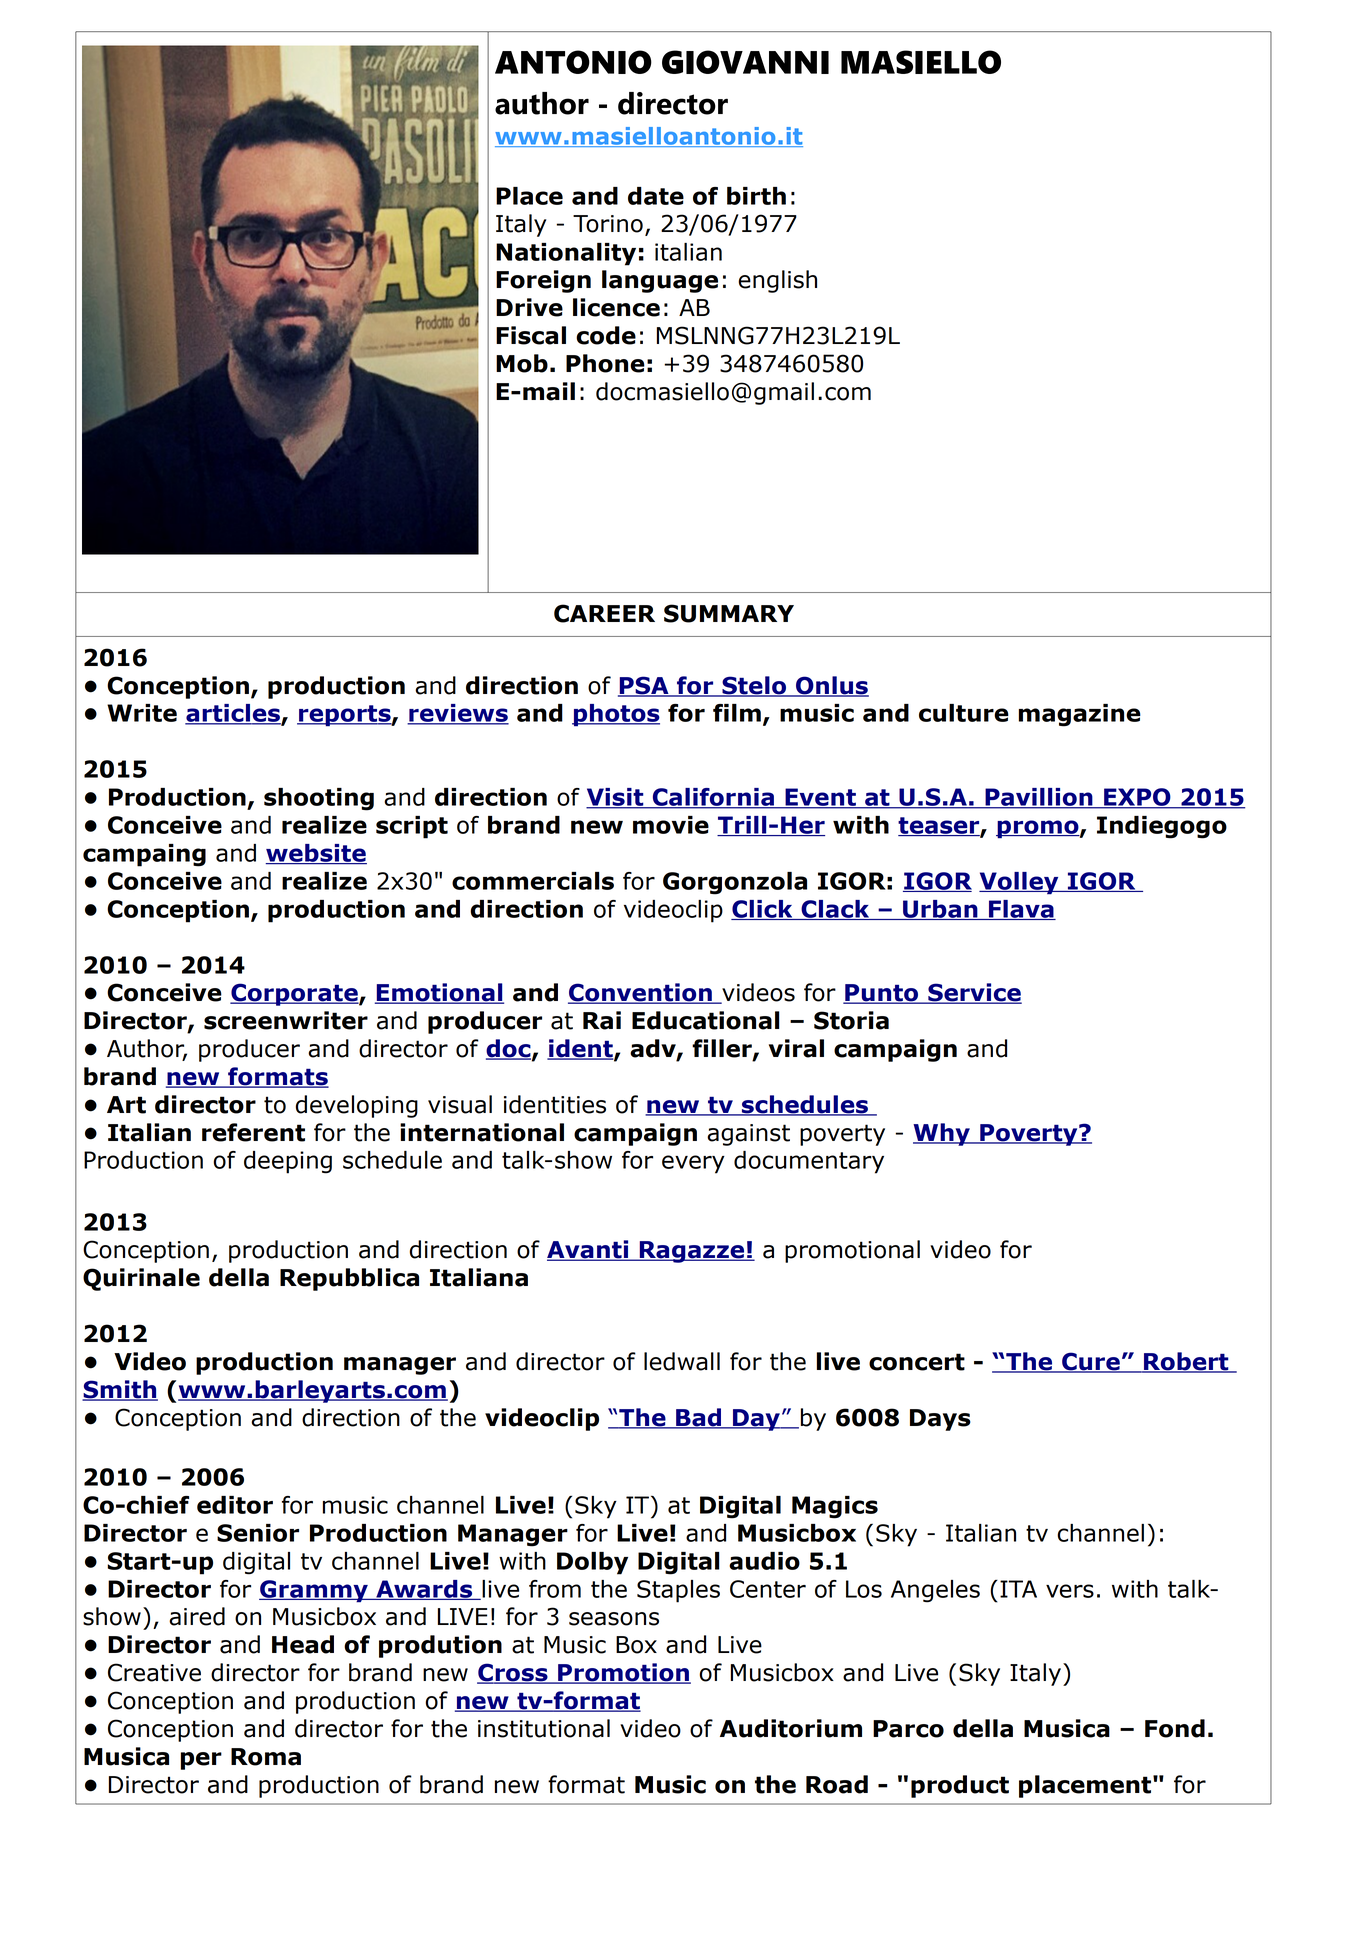 The image size is (1368, 1936). Describe the element at coordinates (316, 854) in the document. I see `website` at that location.
